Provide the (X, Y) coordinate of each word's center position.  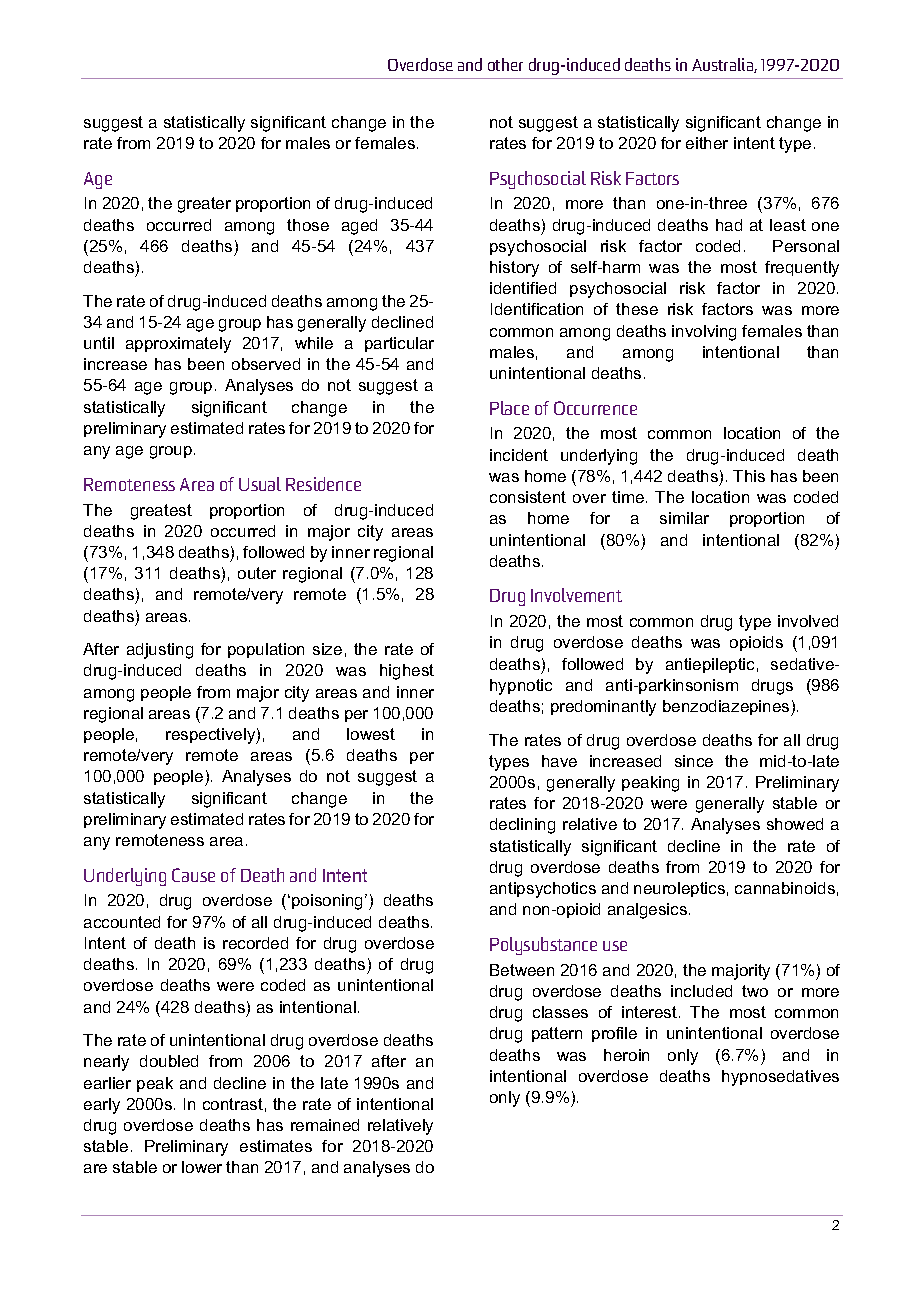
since (694, 761)
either (707, 143)
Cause (193, 875)
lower (202, 1167)
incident (519, 455)
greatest (161, 512)
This (749, 476)
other (505, 64)
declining (522, 826)
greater (204, 205)
